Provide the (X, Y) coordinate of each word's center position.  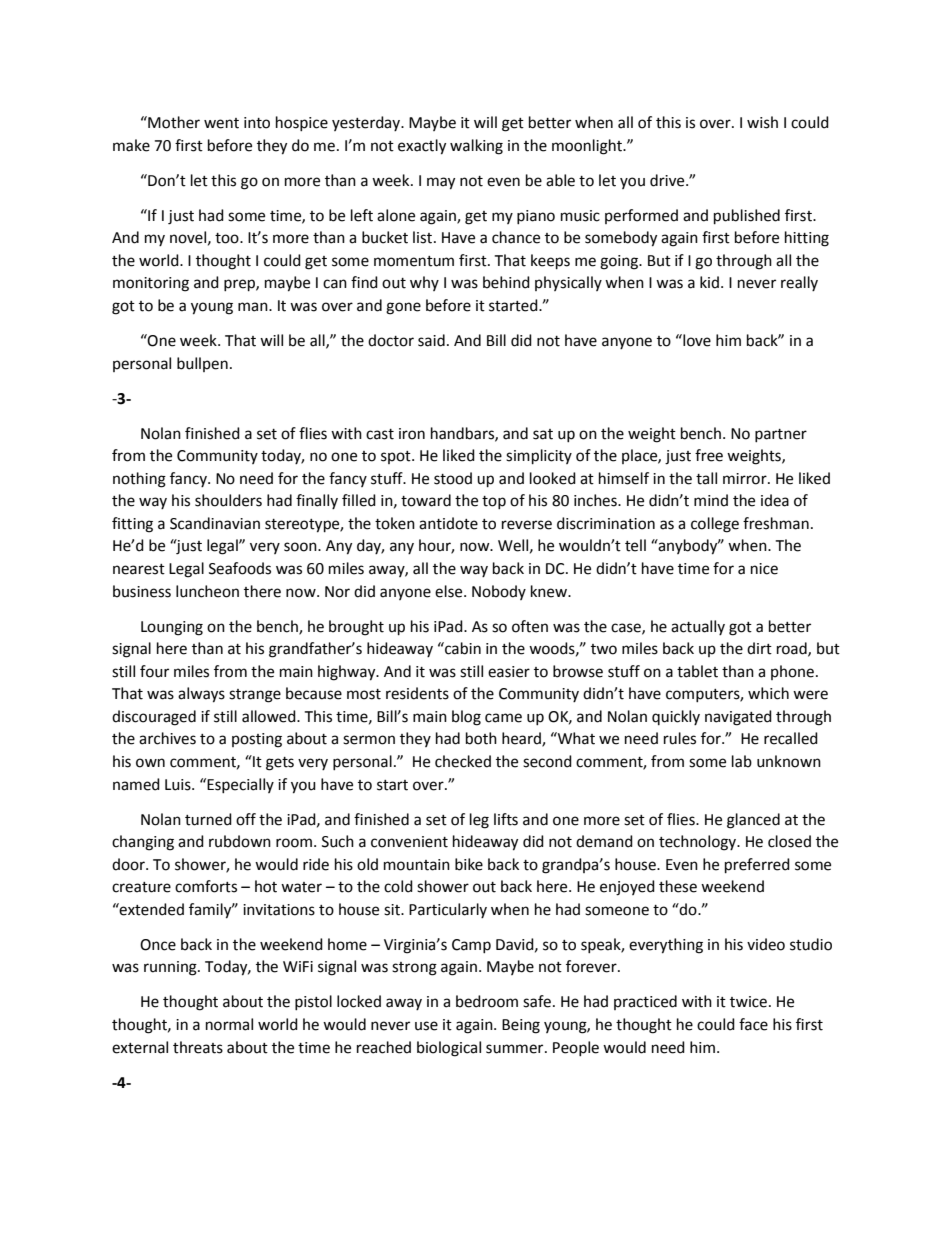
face (753, 1024)
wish (762, 122)
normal (229, 1024)
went (221, 123)
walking (476, 147)
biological (449, 1049)
